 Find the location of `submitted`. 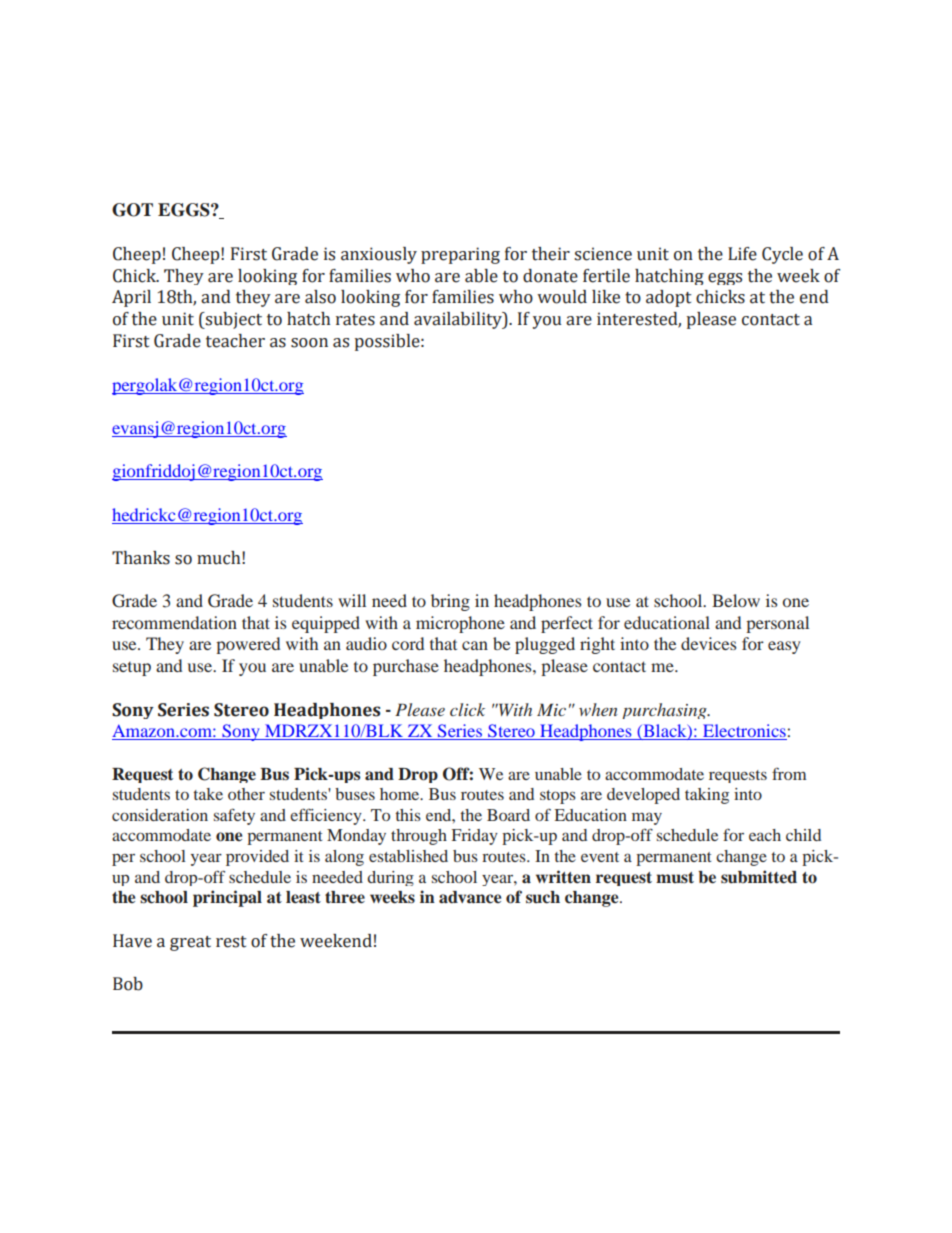

submitted is located at coordinates (759, 877).
